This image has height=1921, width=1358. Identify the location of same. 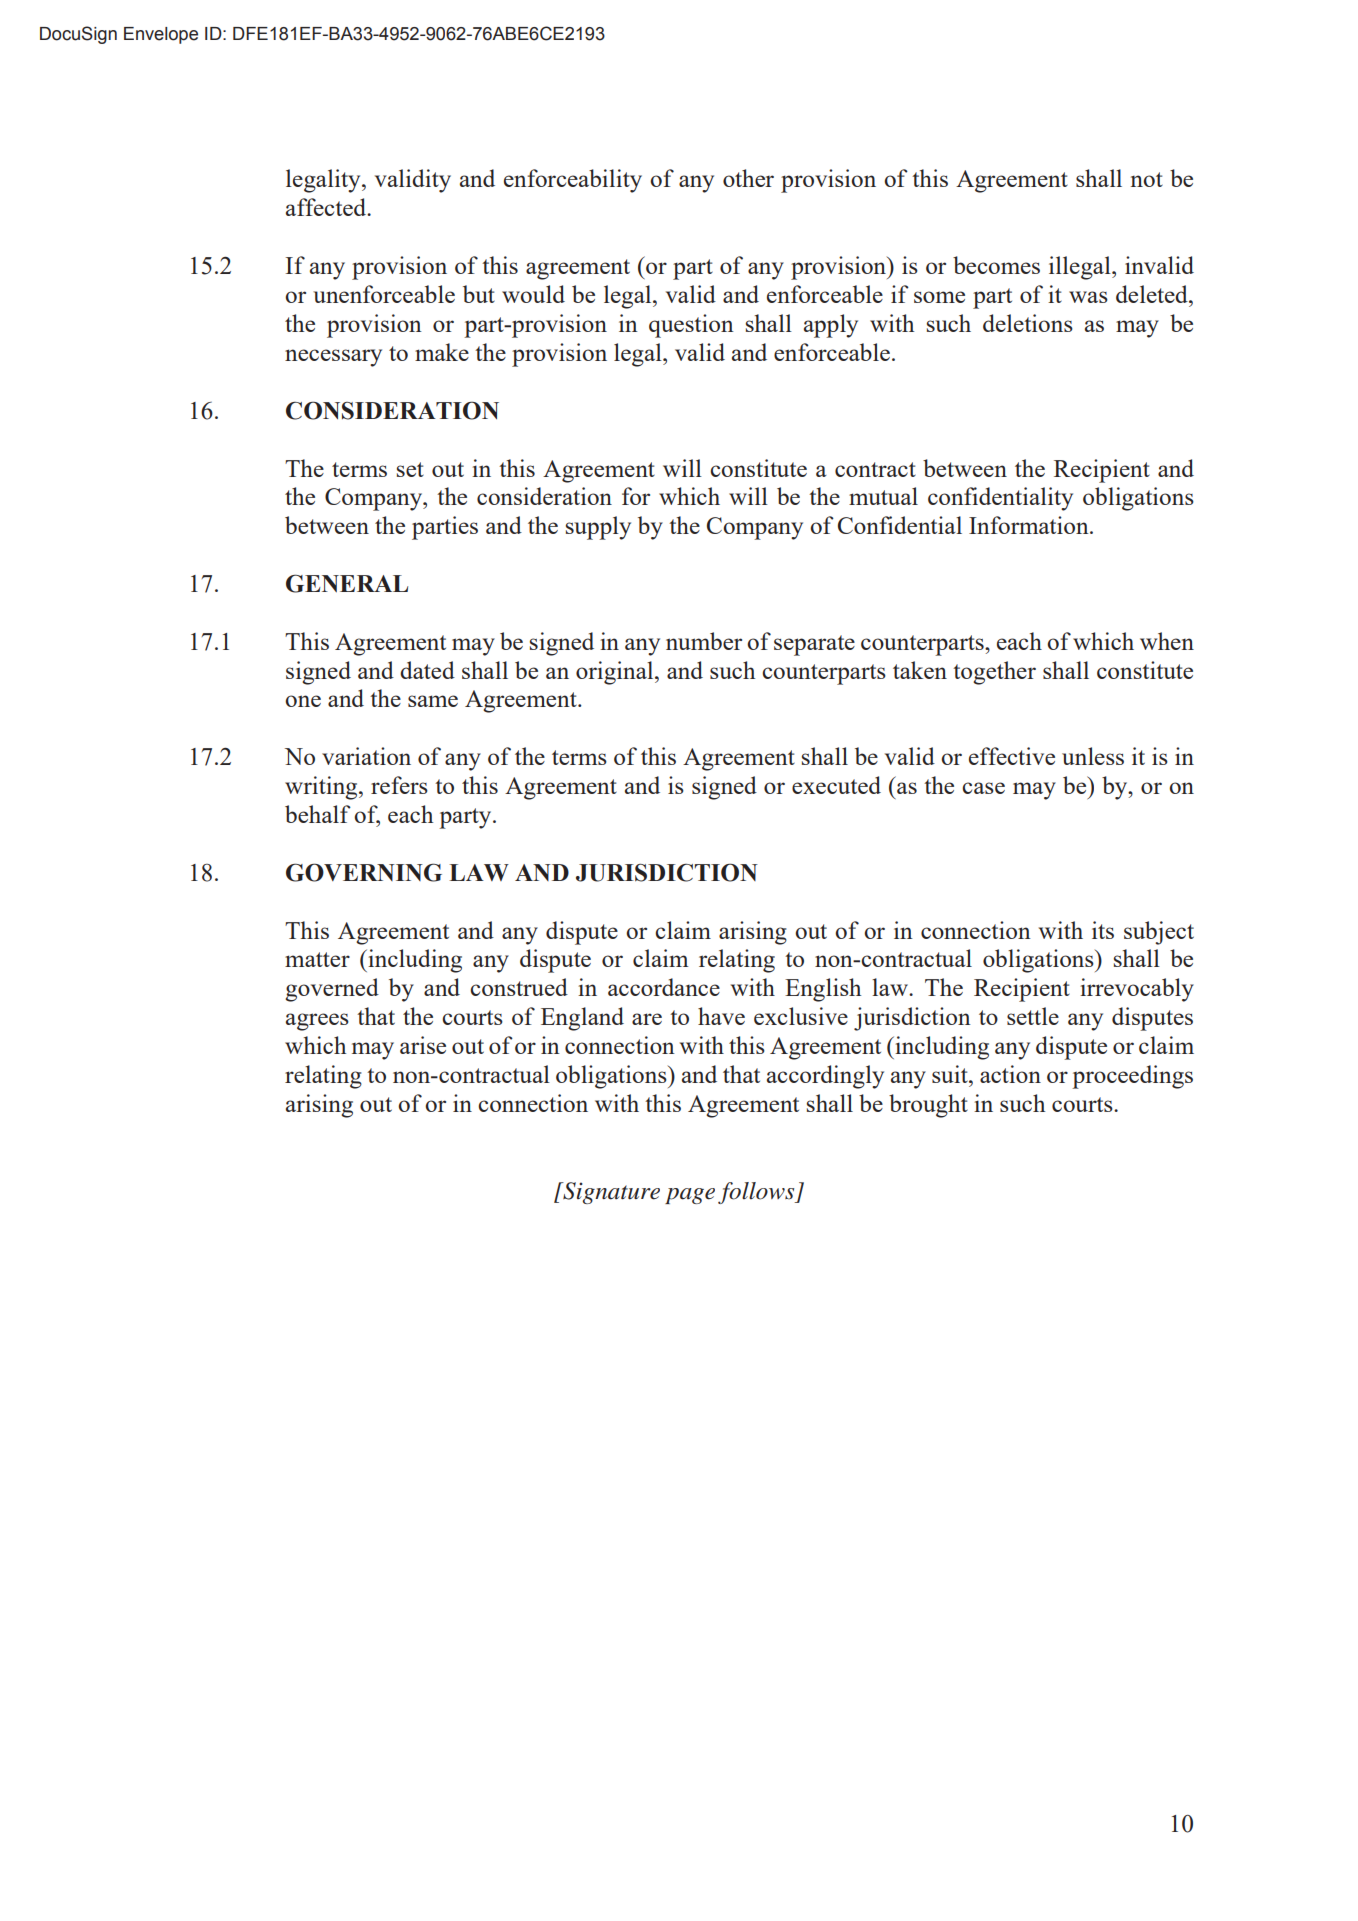
(433, 701).
